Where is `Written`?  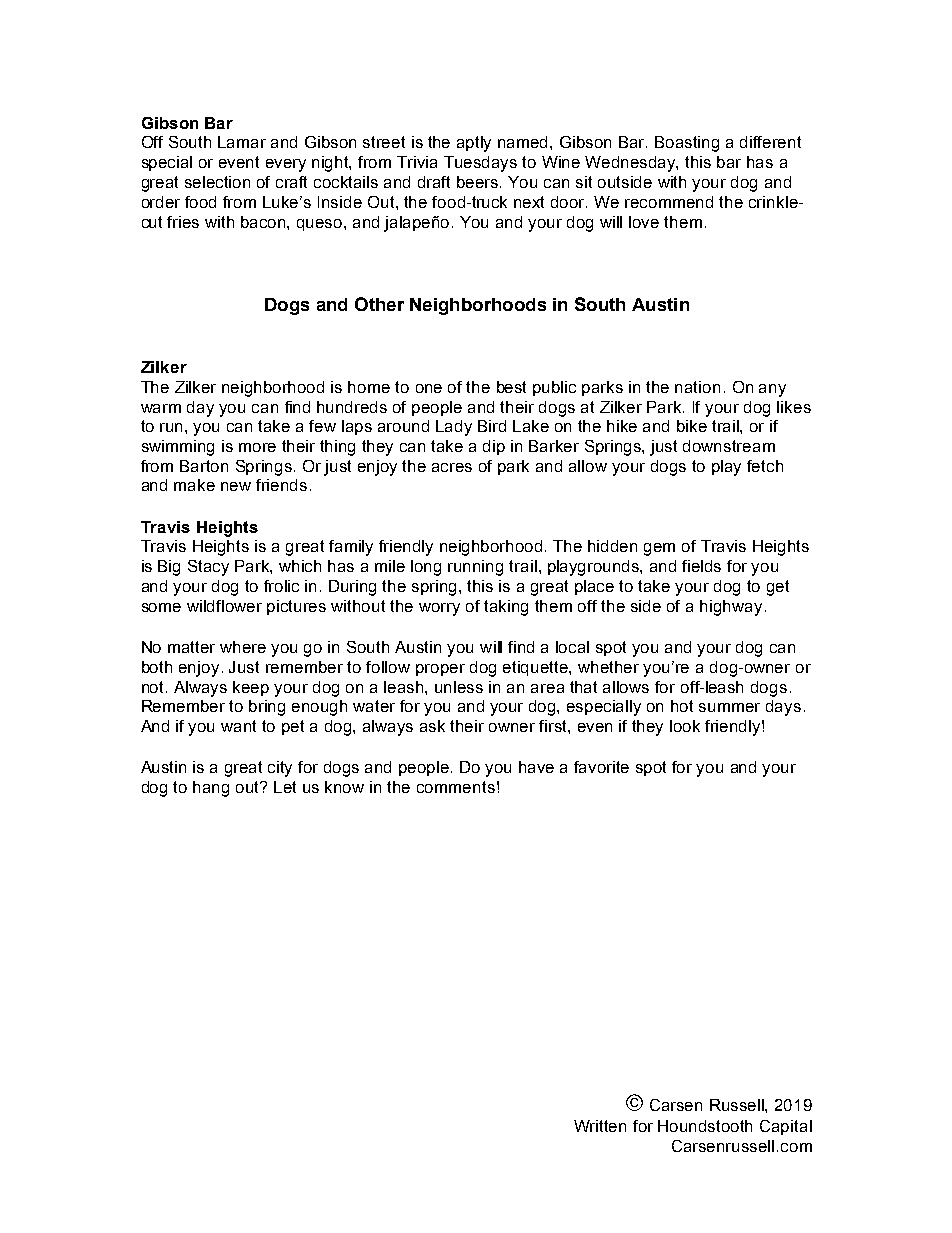
Written is located at coordinates (600, 1126).
